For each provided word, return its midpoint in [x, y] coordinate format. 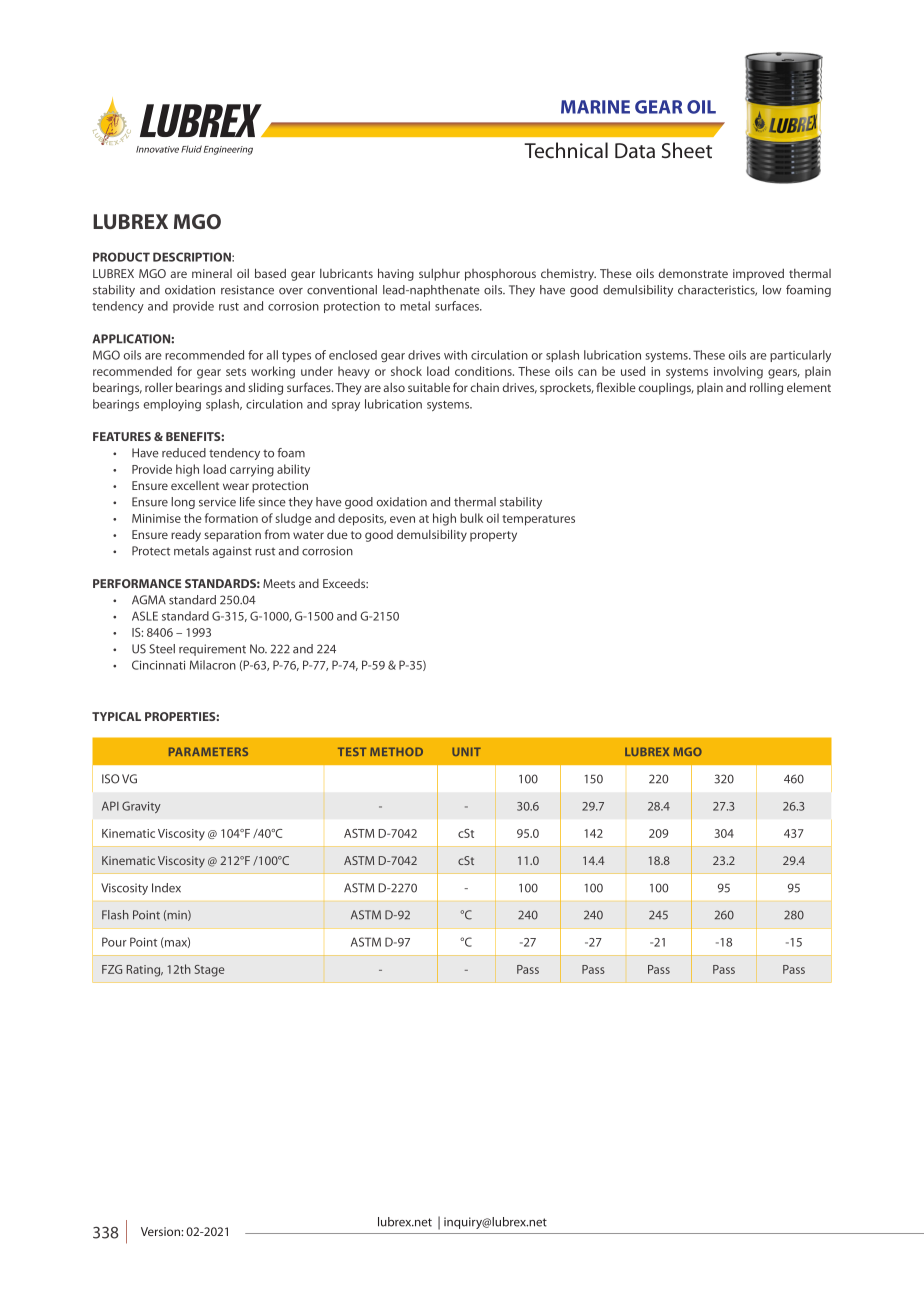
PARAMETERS [208, 751]
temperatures [538, 520]
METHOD [396, 751]
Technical [566, 150]
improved [758, 275]
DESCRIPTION [193, 257]
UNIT [466, 751]
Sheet [687, 150]
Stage [209, 971]
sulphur [439, 275]
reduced [184, 453]
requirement [212, 650]
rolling [766, 389]
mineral [212, 273]
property [493, 536]
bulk [471, 518]
